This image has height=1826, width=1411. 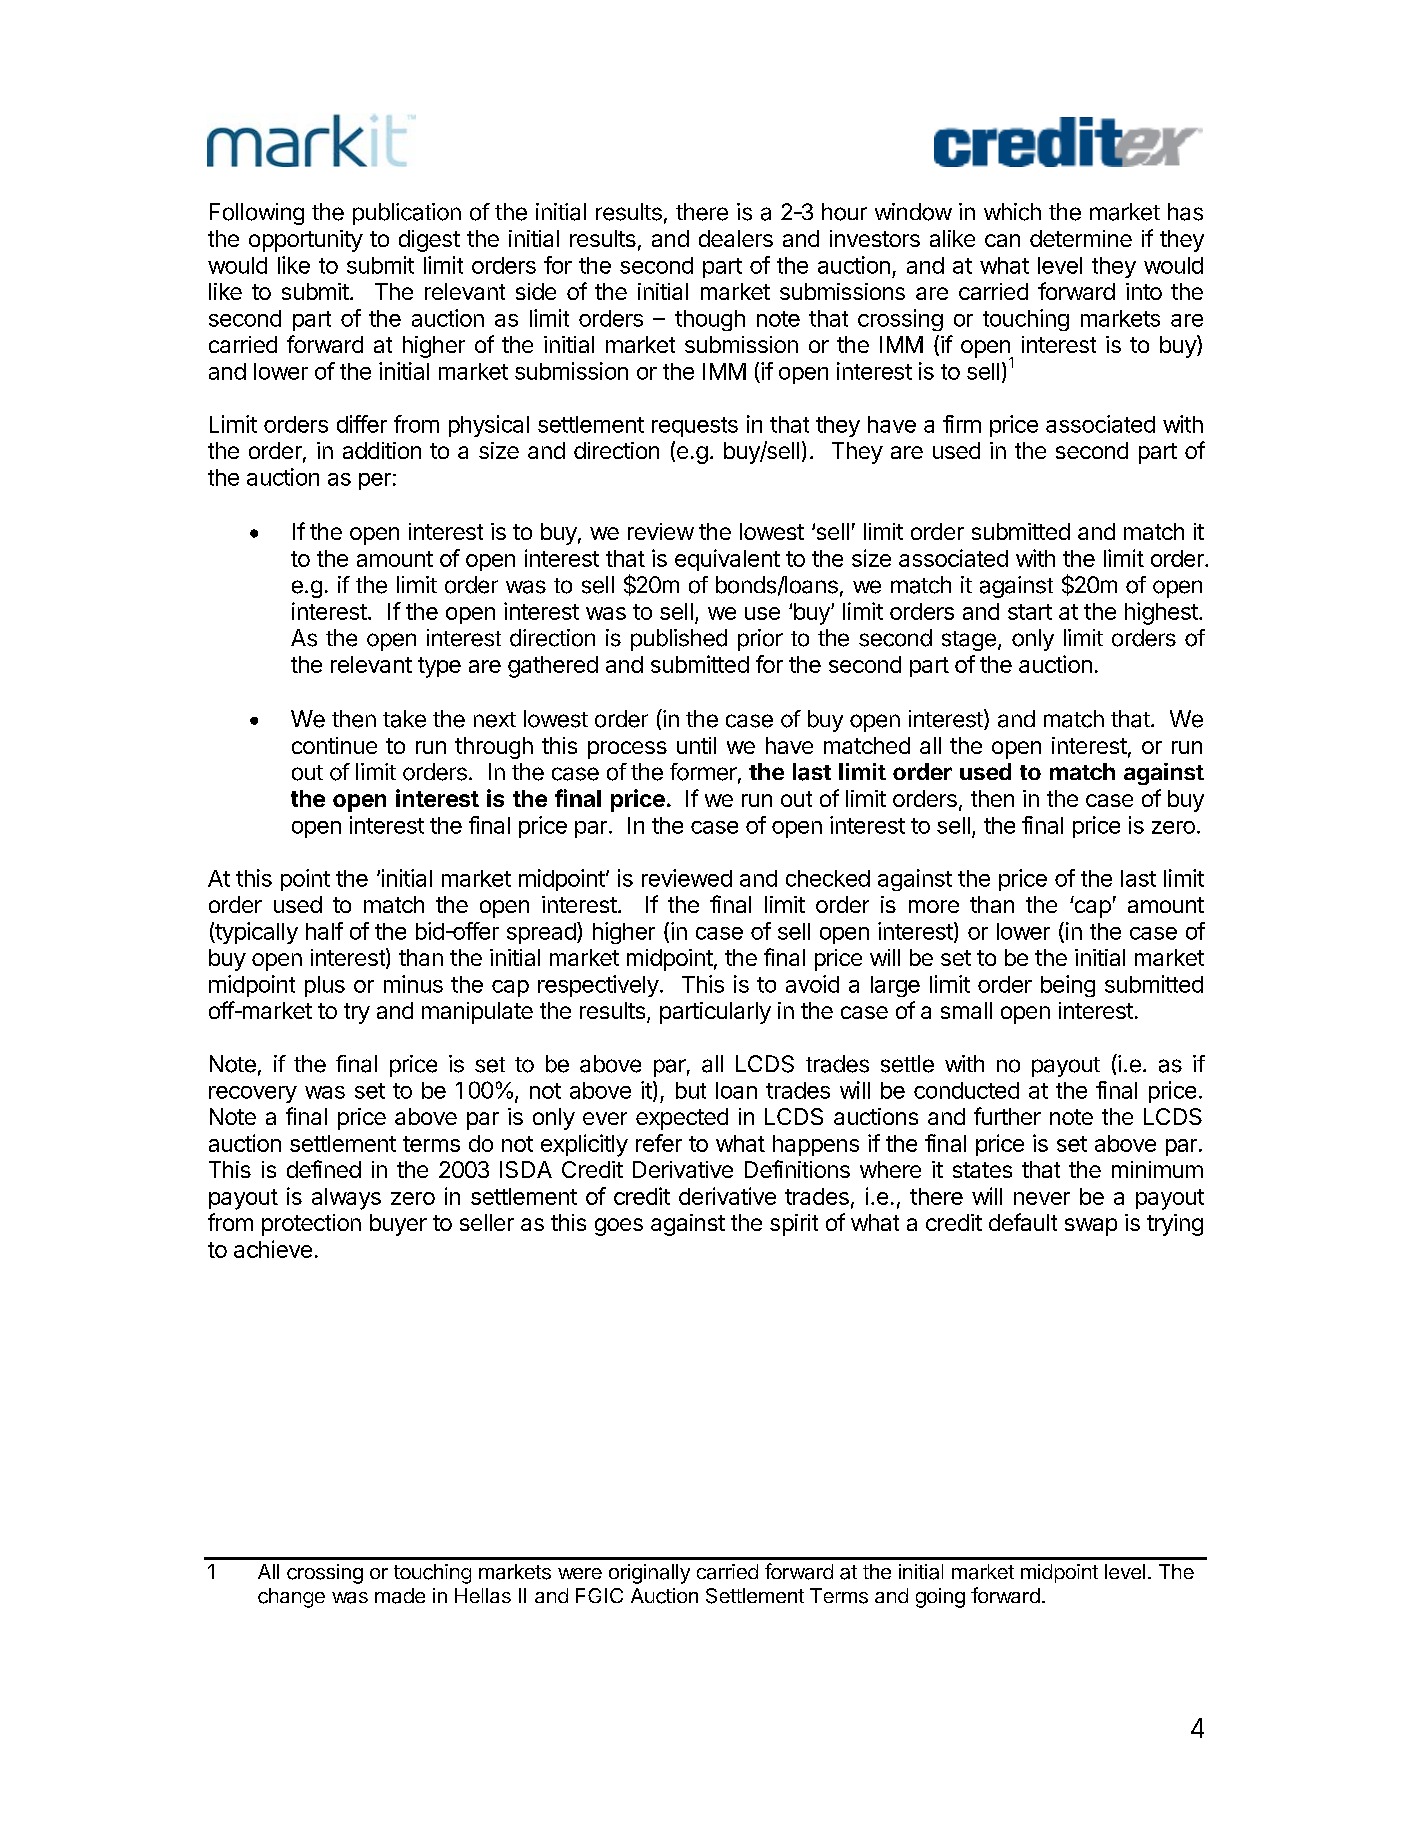 I want to click on half, so click(x=324, y=931).
